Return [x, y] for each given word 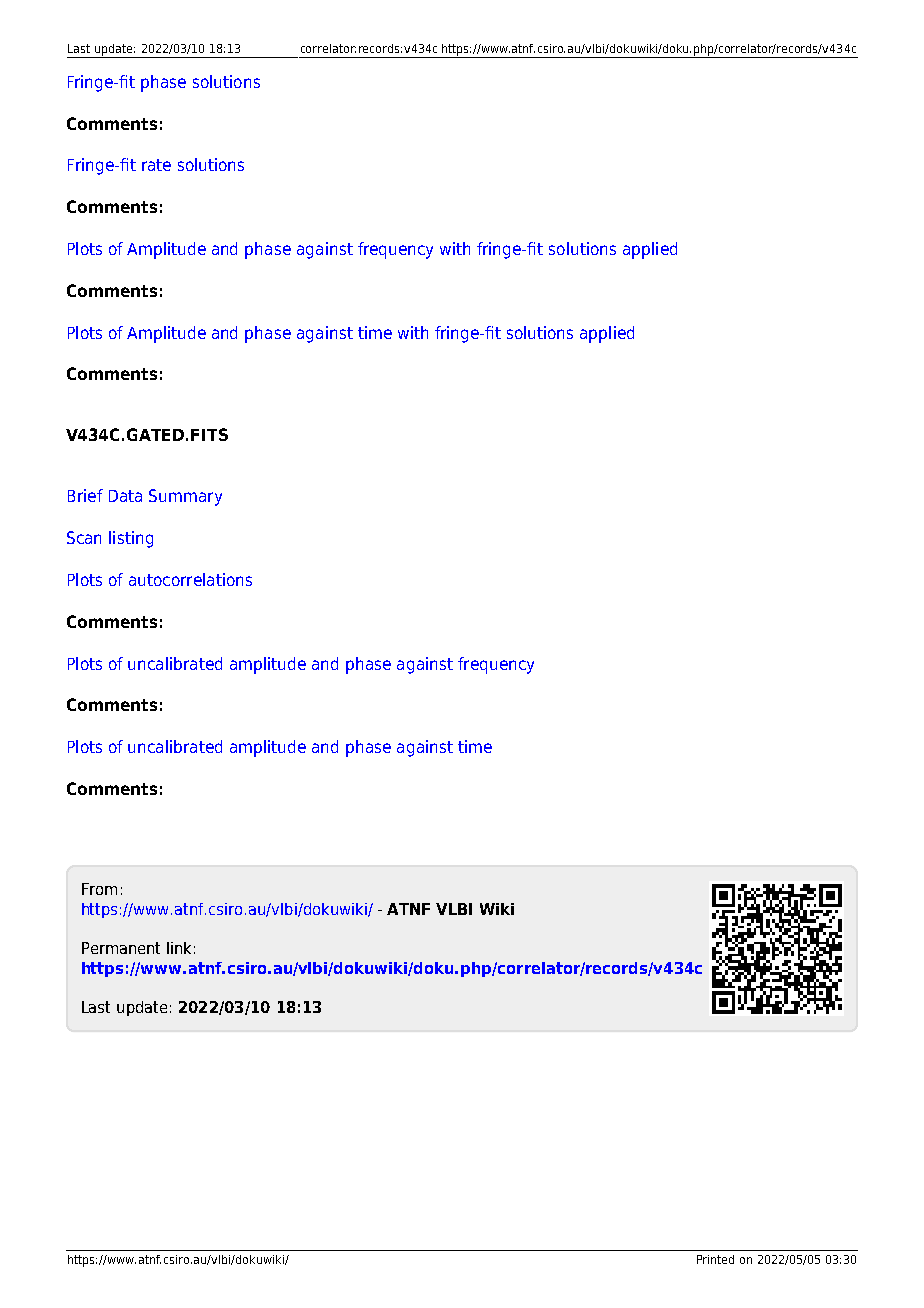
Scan [84, 537]
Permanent [121, 948]
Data [125, 496]
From [99, 889]
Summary [185, 497]
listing [131, 539]
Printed [715, 1259]
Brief [85, 495]
